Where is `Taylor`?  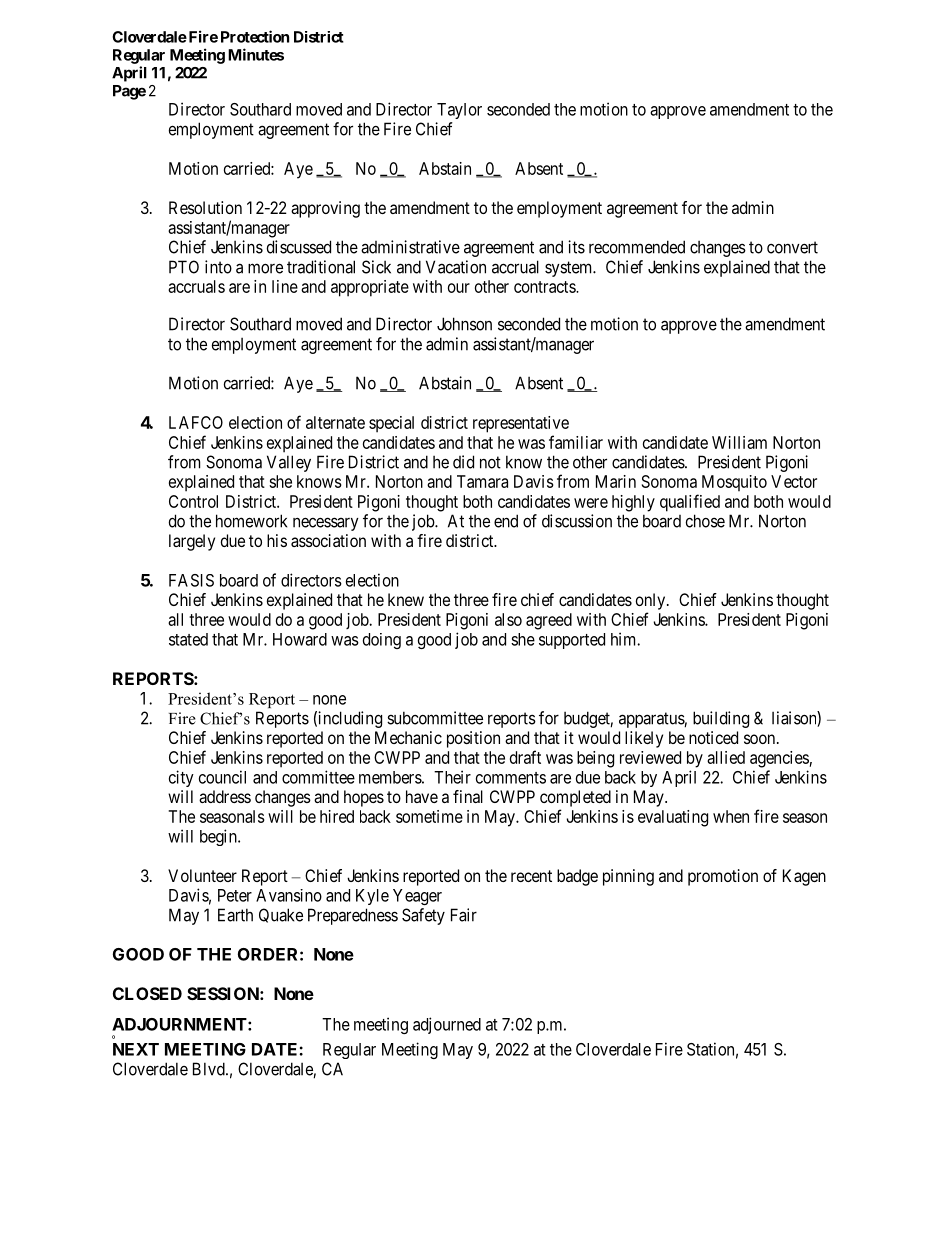 Taylor is located at coordinates (459, 111).
